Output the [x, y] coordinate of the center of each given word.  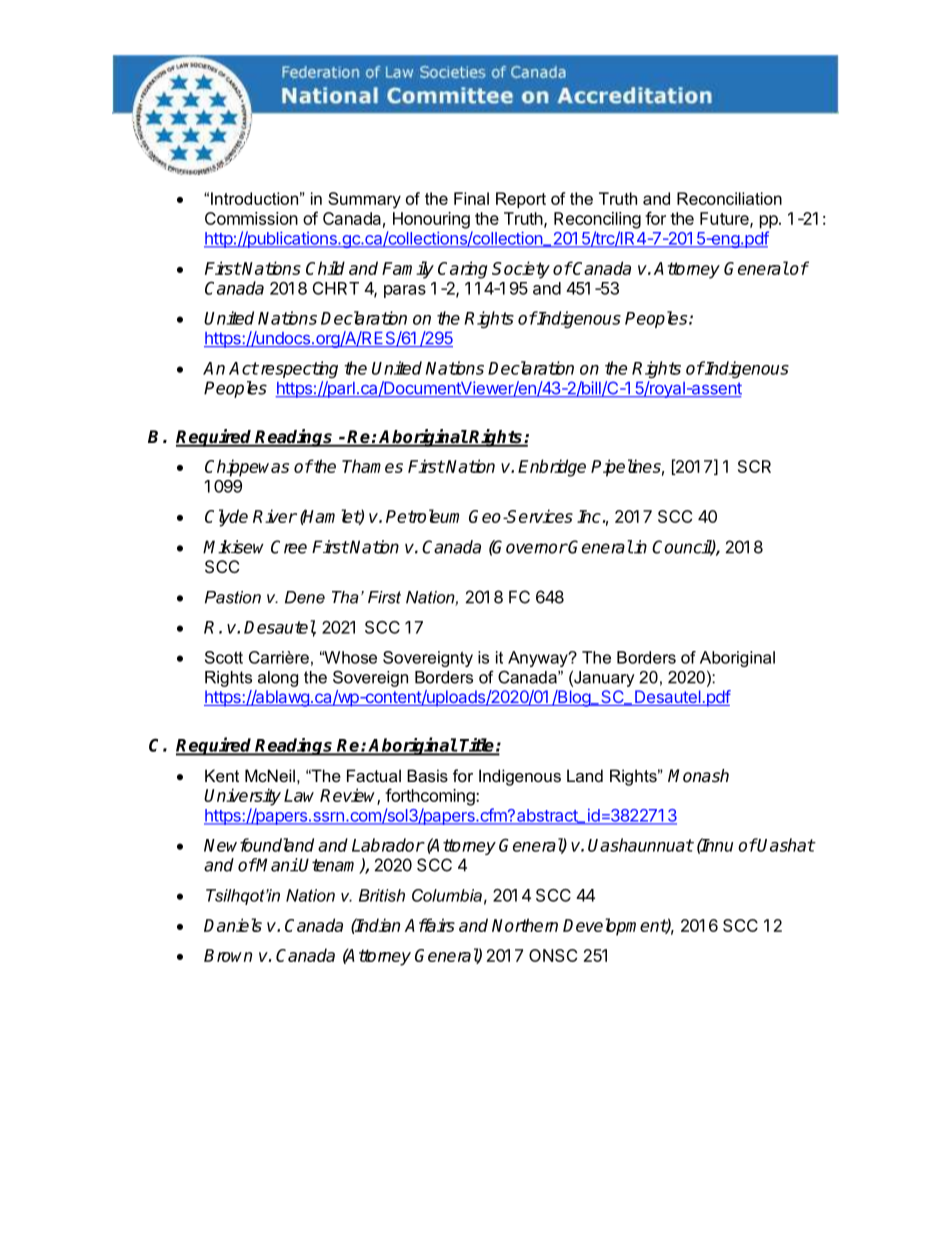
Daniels [233, 925]
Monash [698, 776]
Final [471, 198]
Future [725, 219]
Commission [251, 218]
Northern [525, 925]
